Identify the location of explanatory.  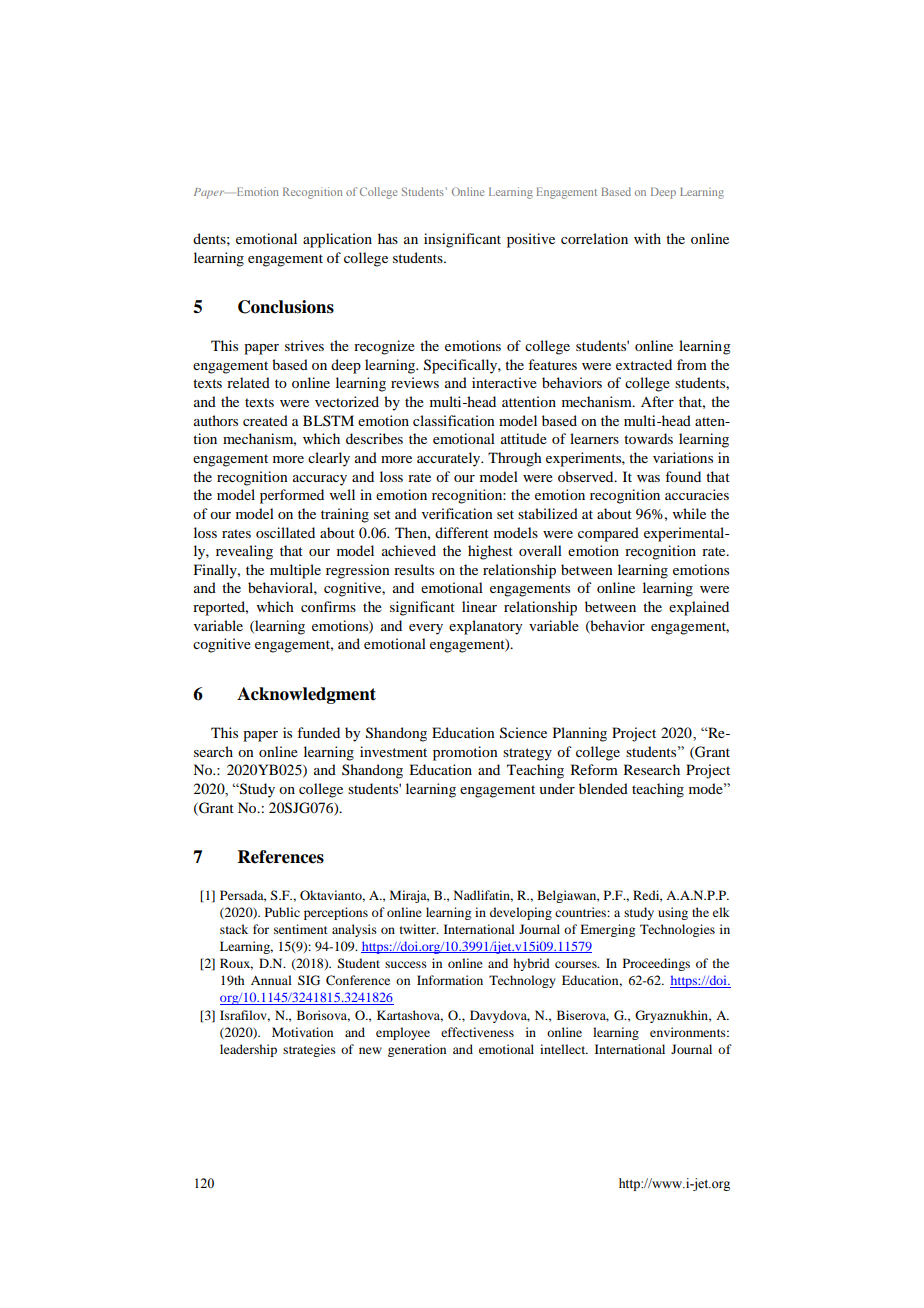
(485, 627).
